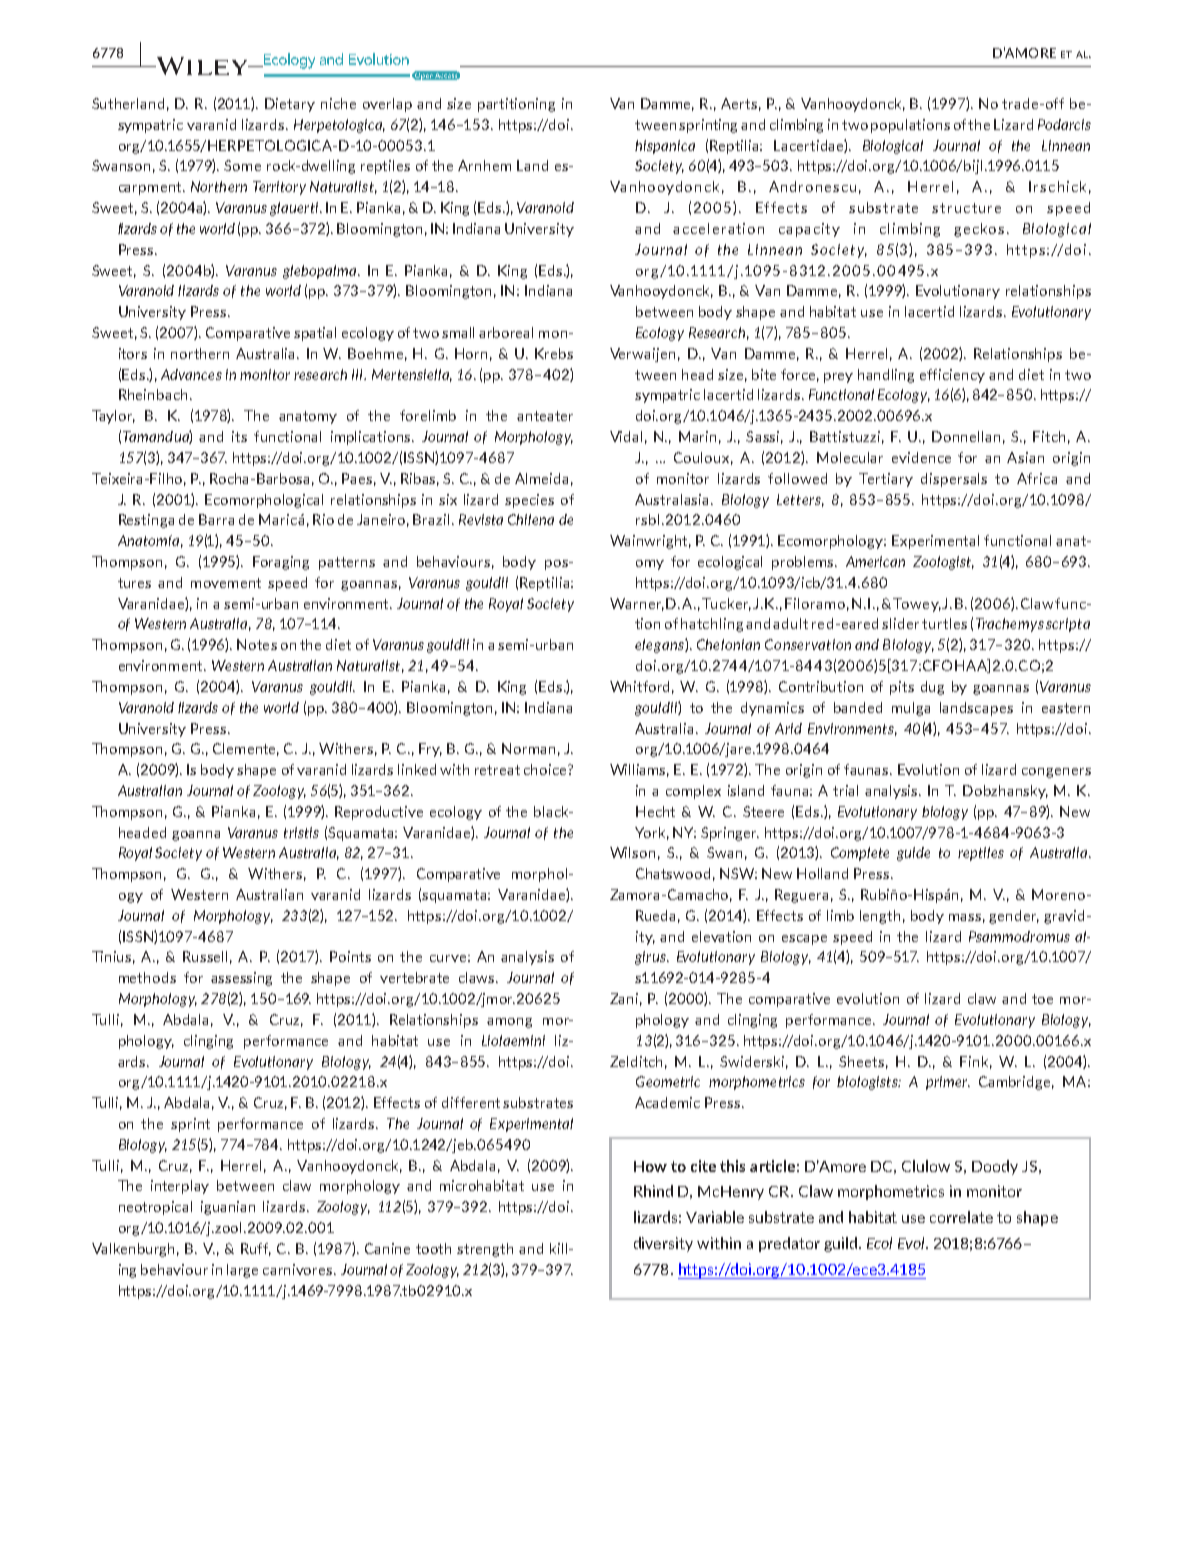 Image resolution: width=1180 pixels, height=1551 pixels. What do you see at coordinates (528, 748) in the screenshot?
I see `Norman` at bounding box center [528, 748].
